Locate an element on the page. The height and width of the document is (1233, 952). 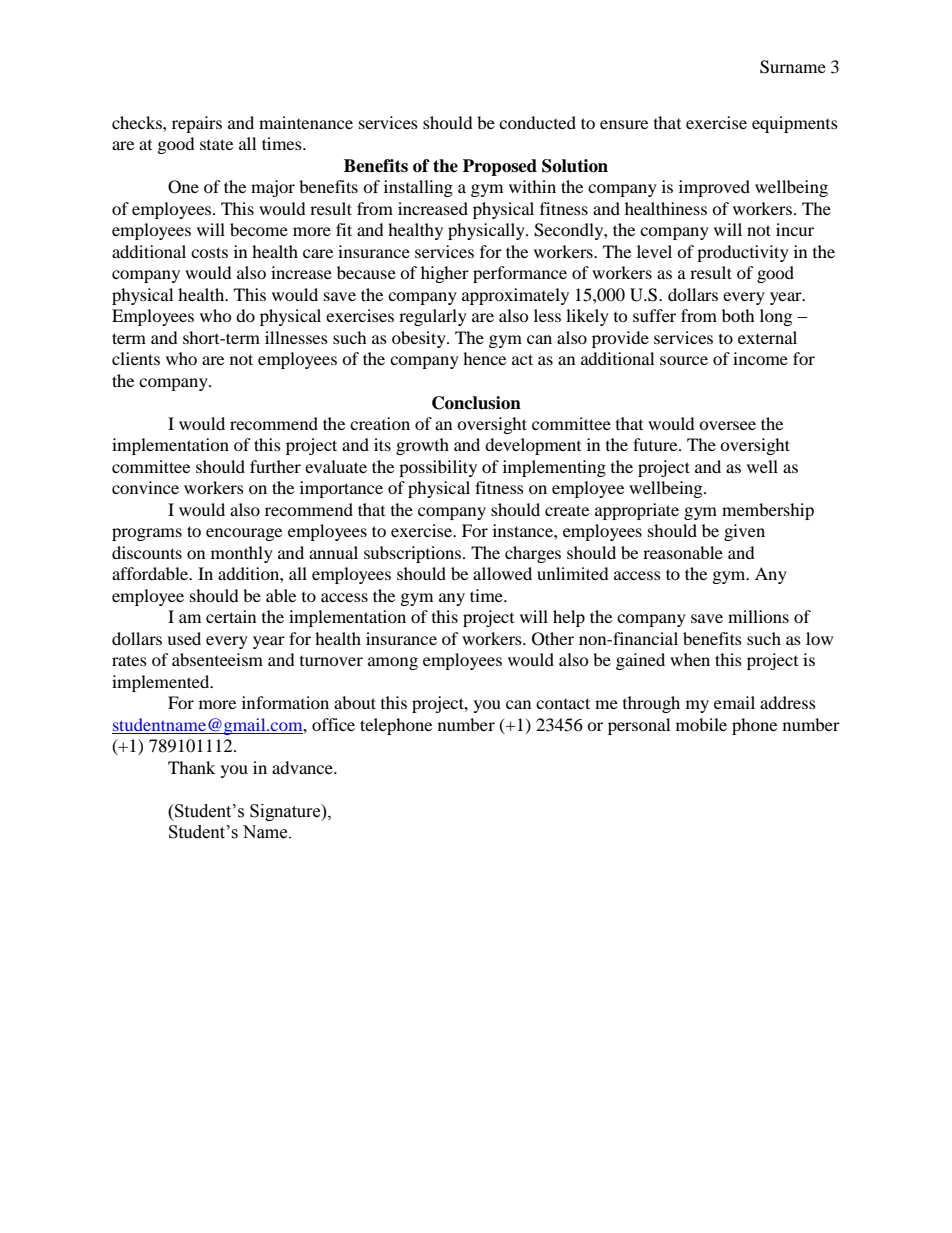
state is located at coordinates (216, 144).
